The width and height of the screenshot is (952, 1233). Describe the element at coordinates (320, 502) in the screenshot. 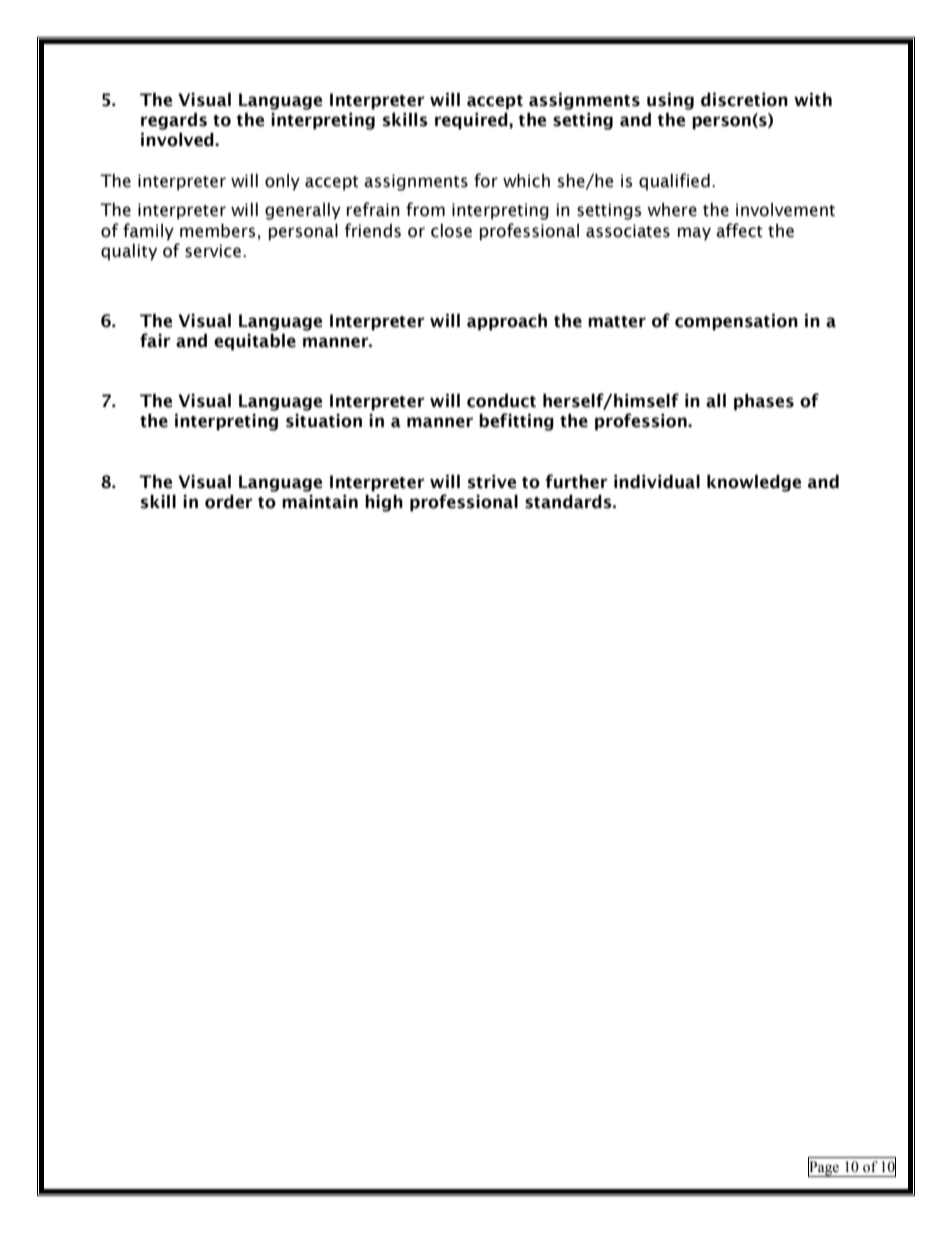

I see `maintain` at that location.
